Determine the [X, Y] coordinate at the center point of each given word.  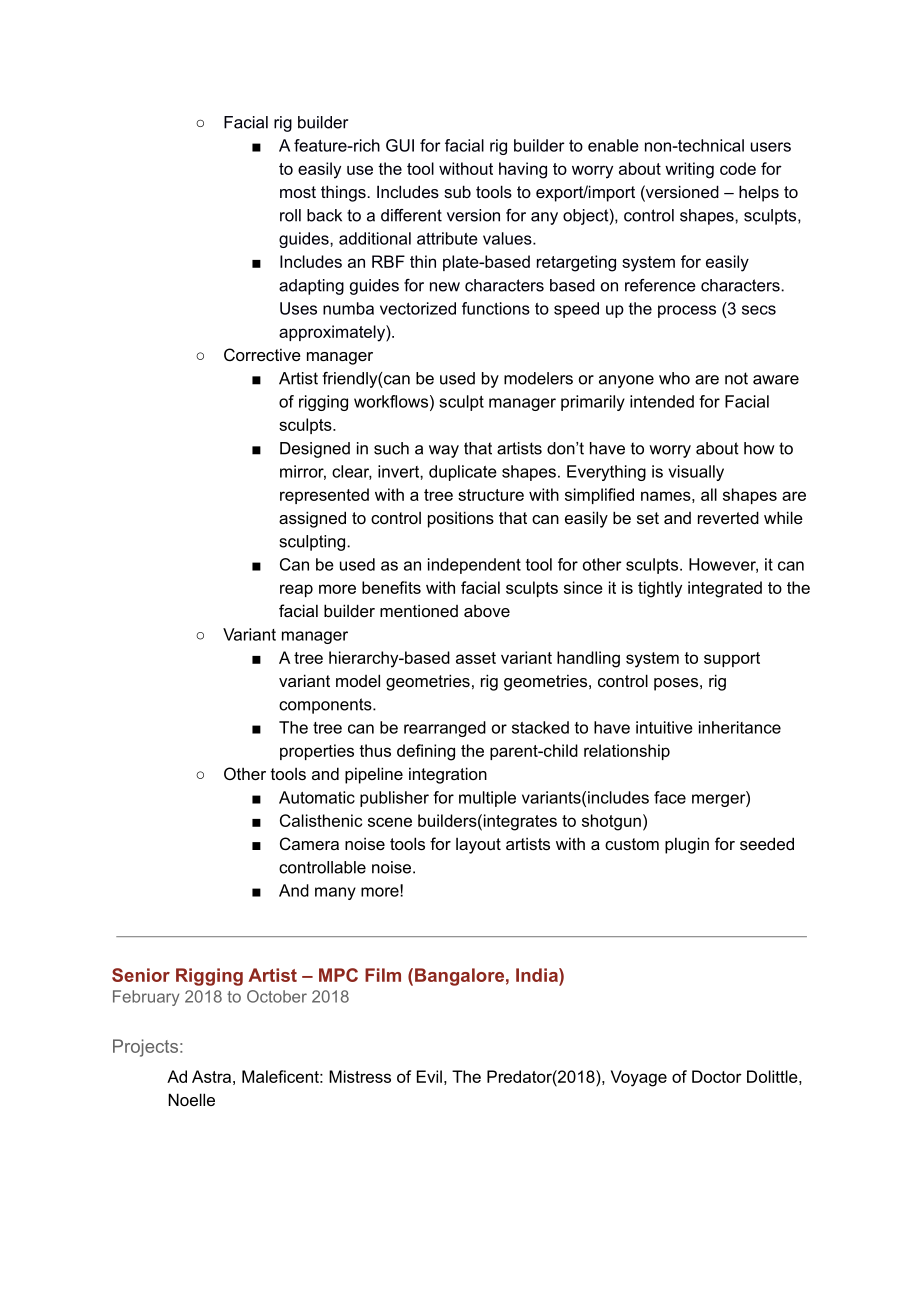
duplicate [463, 473]
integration [448, 775]
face [670, 797]
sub [457, 191]
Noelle [191, 1099]
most [298, 192]
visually [696, 473]
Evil [429, 1076]
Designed [315, 450]
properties [317, 752]
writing [689, 170]
